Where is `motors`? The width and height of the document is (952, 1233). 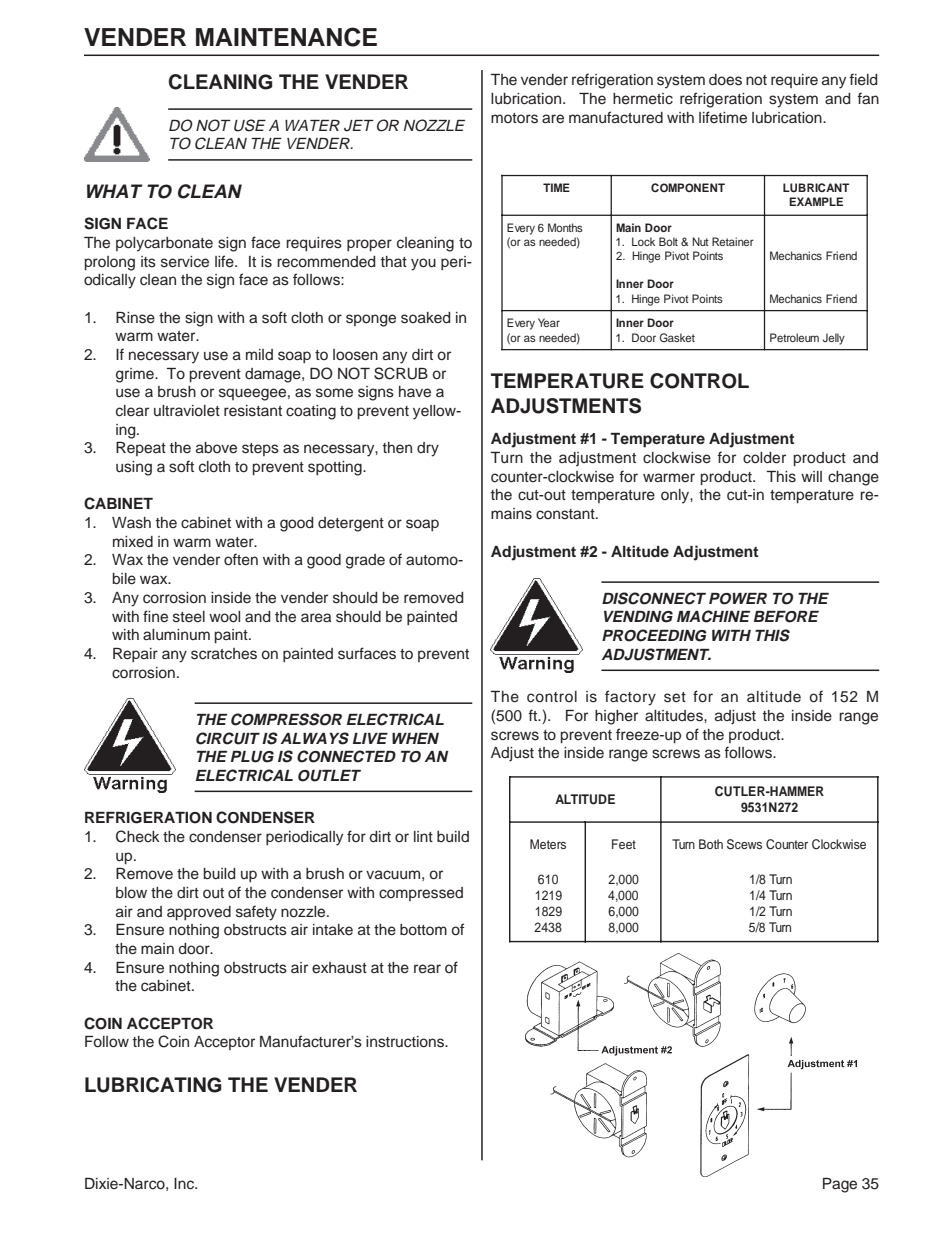
motors is located at coordinates (514, 118).
